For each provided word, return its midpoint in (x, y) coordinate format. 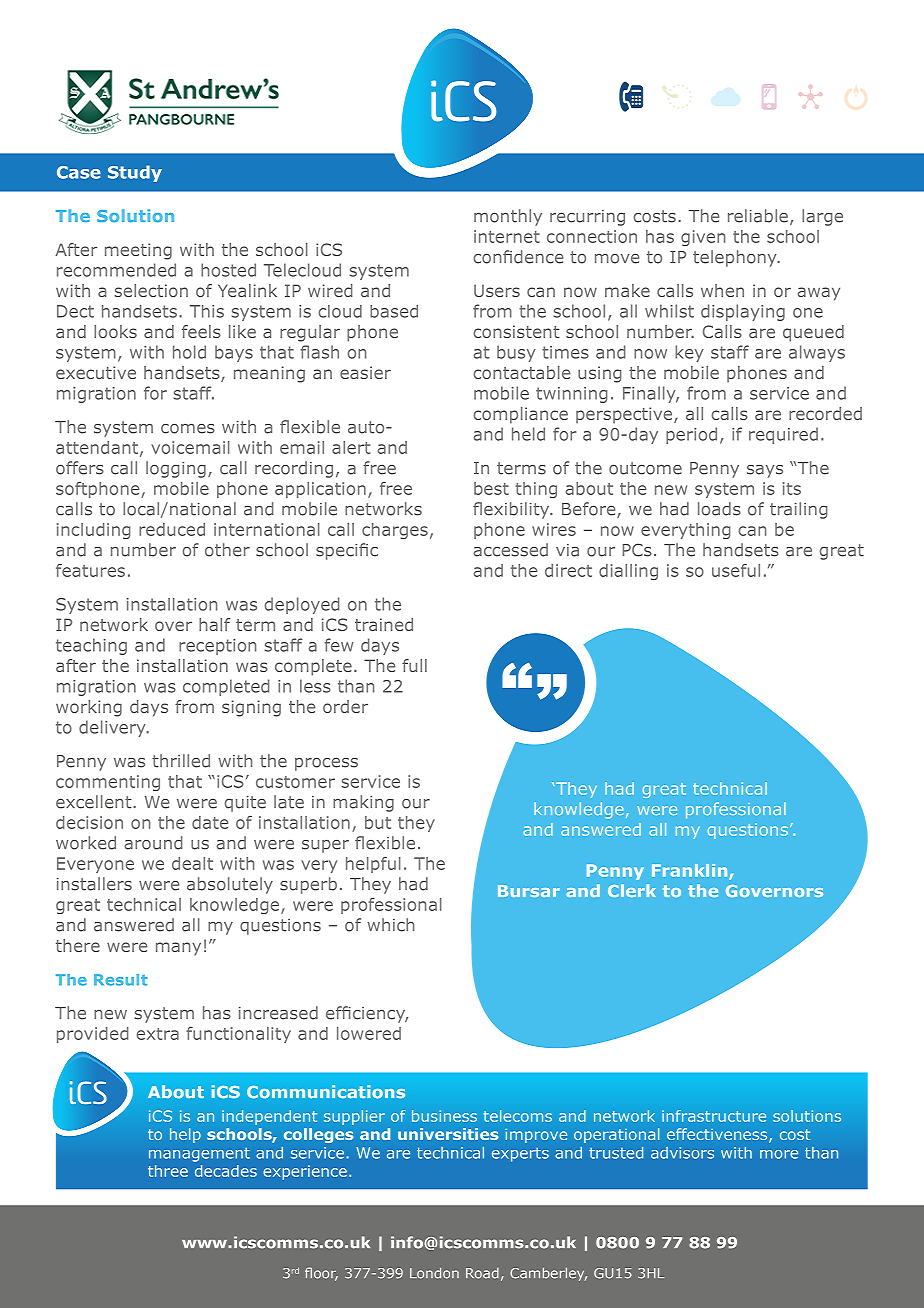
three (168, 1171)
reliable (758, 216)
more (779, 1154)
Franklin (691, 872)
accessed (510, 550)
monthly (508, 217)
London (434, 1273)
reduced (172, 529)
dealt (192, 863)
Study (135, 173)
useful (736, 570)
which (390, 925)
